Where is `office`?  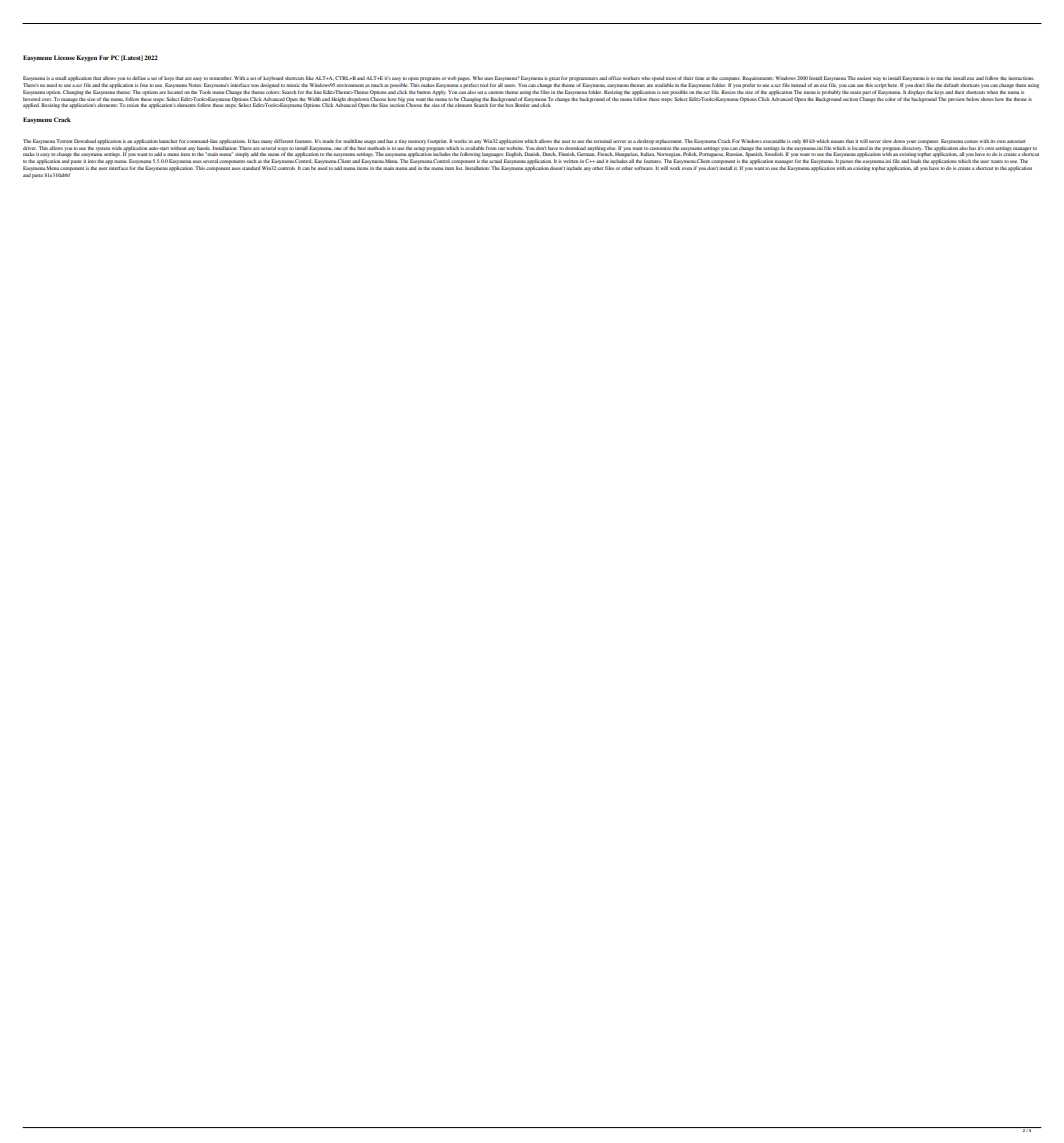 office is located at coordinates (614, 78).
